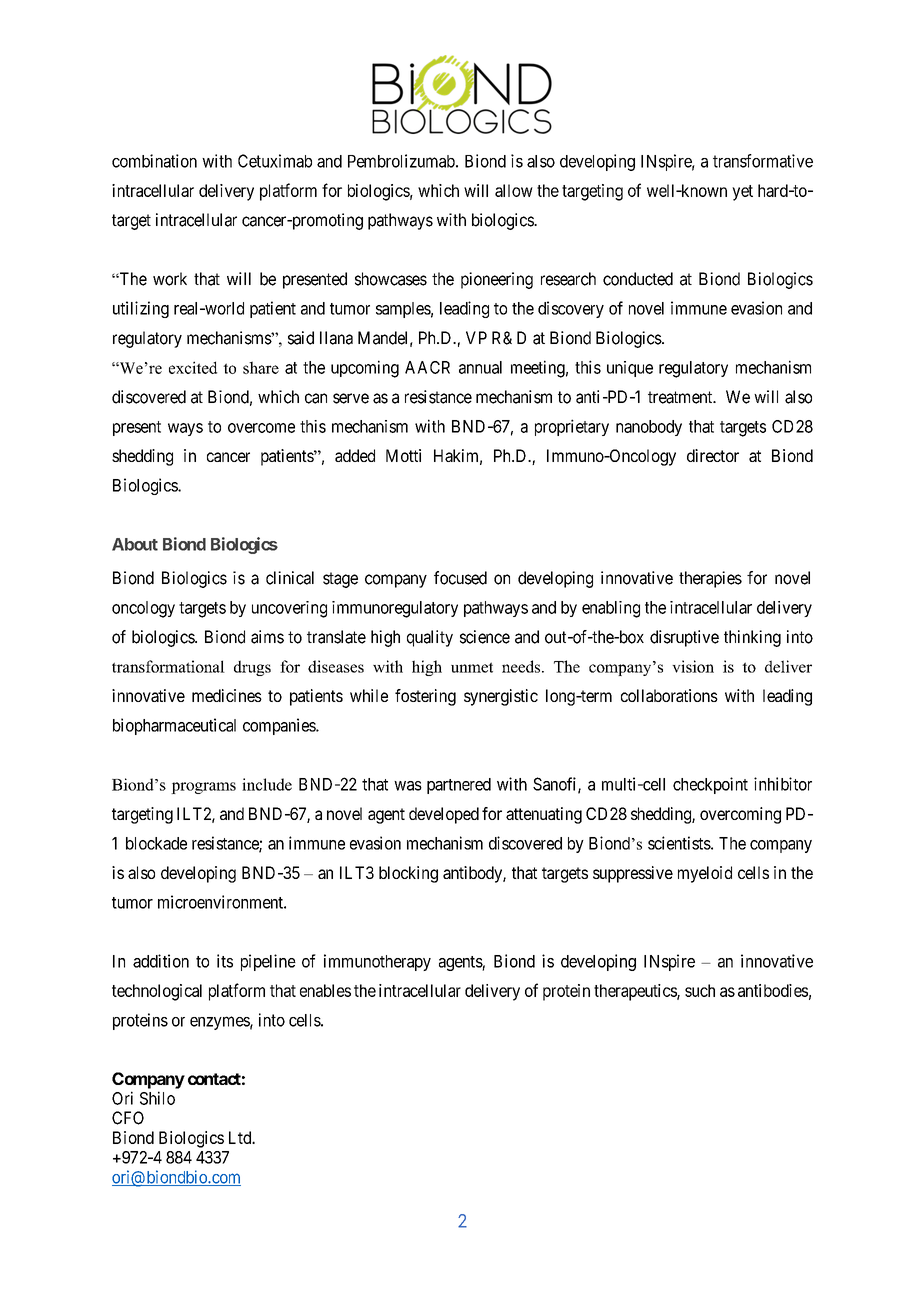  I want to click on enables, so click(325, 990).
